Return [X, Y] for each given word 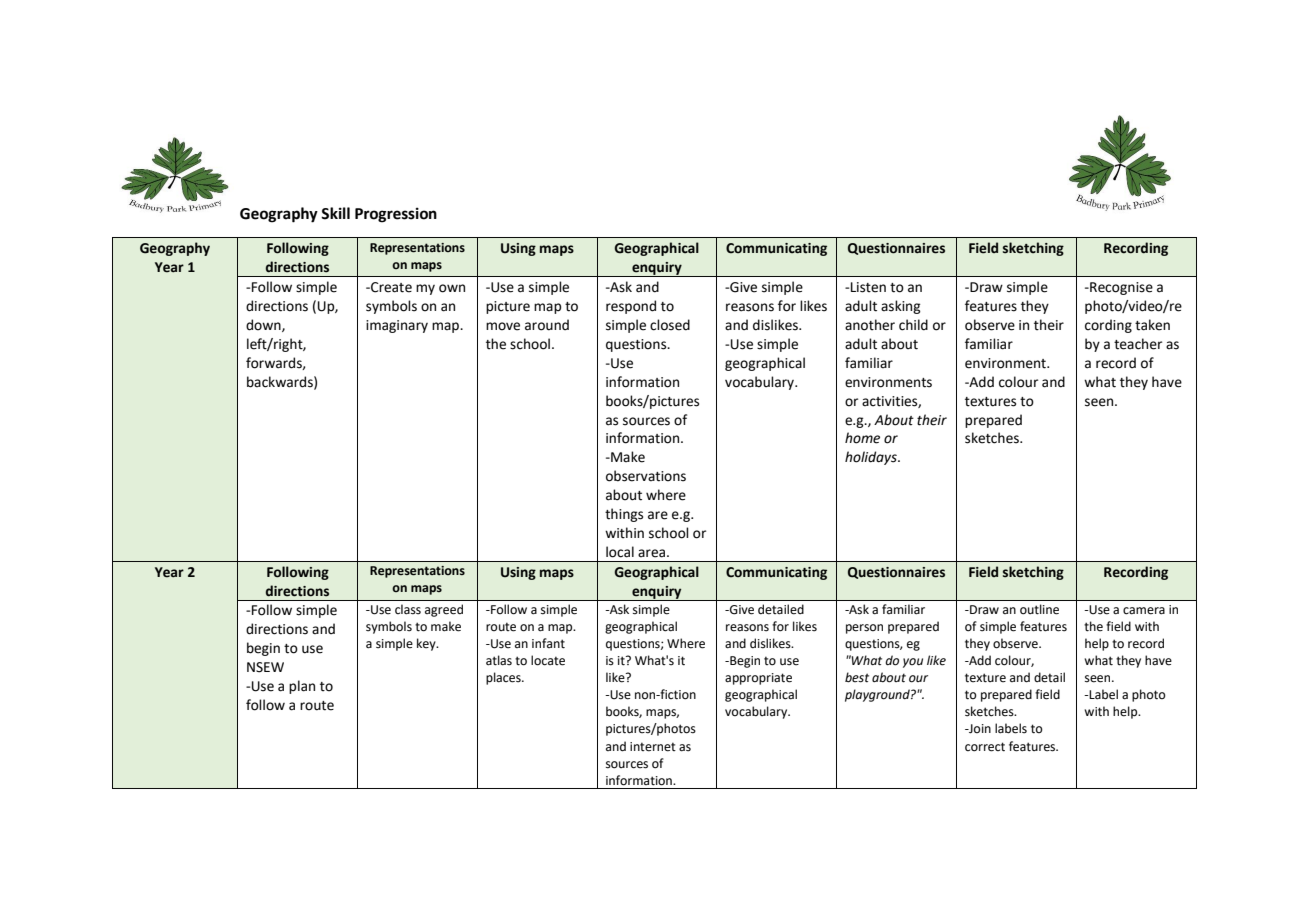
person [864, 629]
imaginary [397, 326]
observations [646, 476]
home [862, 438]
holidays [872, 458]
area [651, 553]
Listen [868, 287]
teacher [1138, 344]
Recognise [1120, 288]
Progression [396, 215]
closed [670, 325]
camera [1144, 611]
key [427, 644]
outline [1039, 609]
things [624, 515]
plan [302, 687]
